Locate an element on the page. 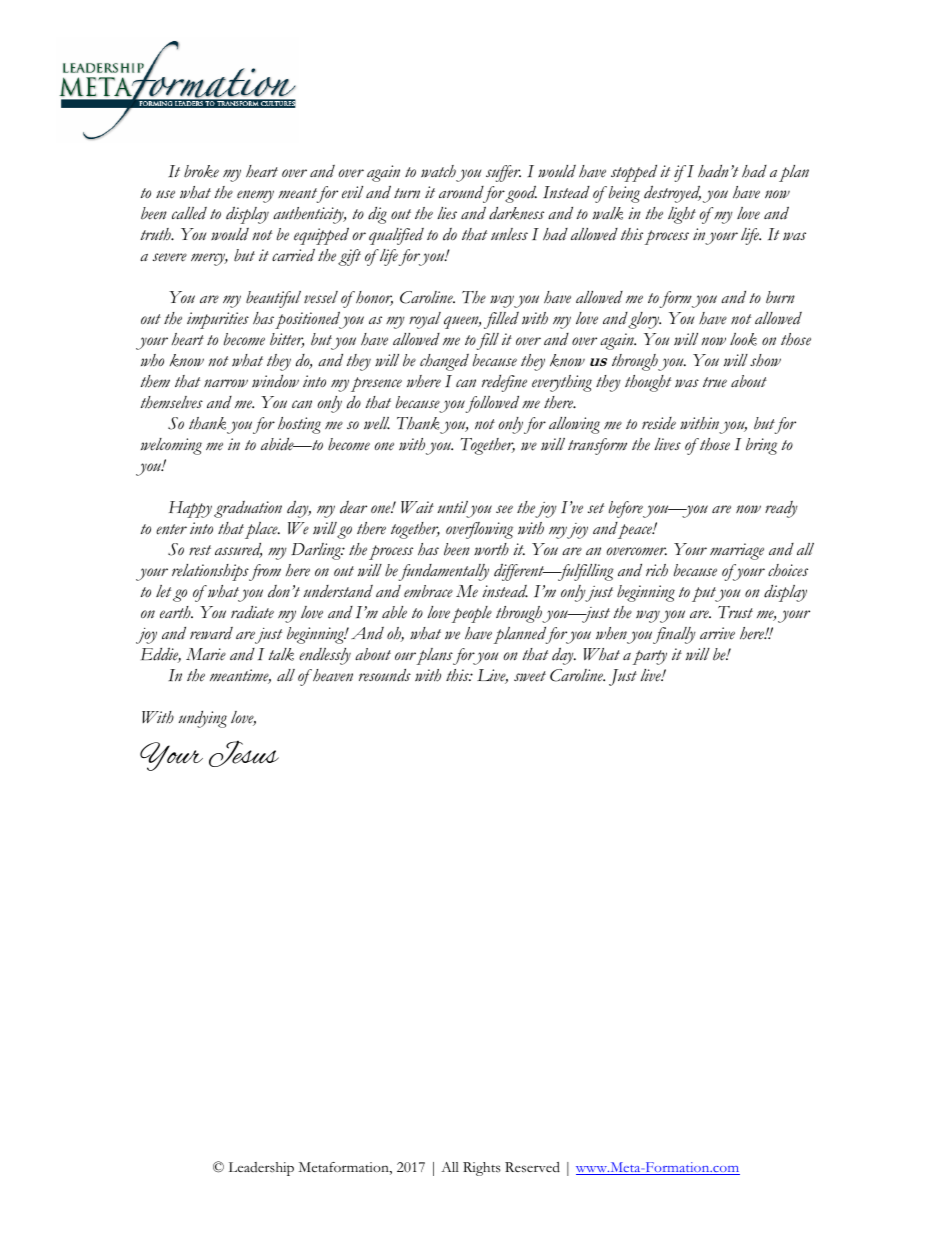  around is located at coordinates (461, 192).
